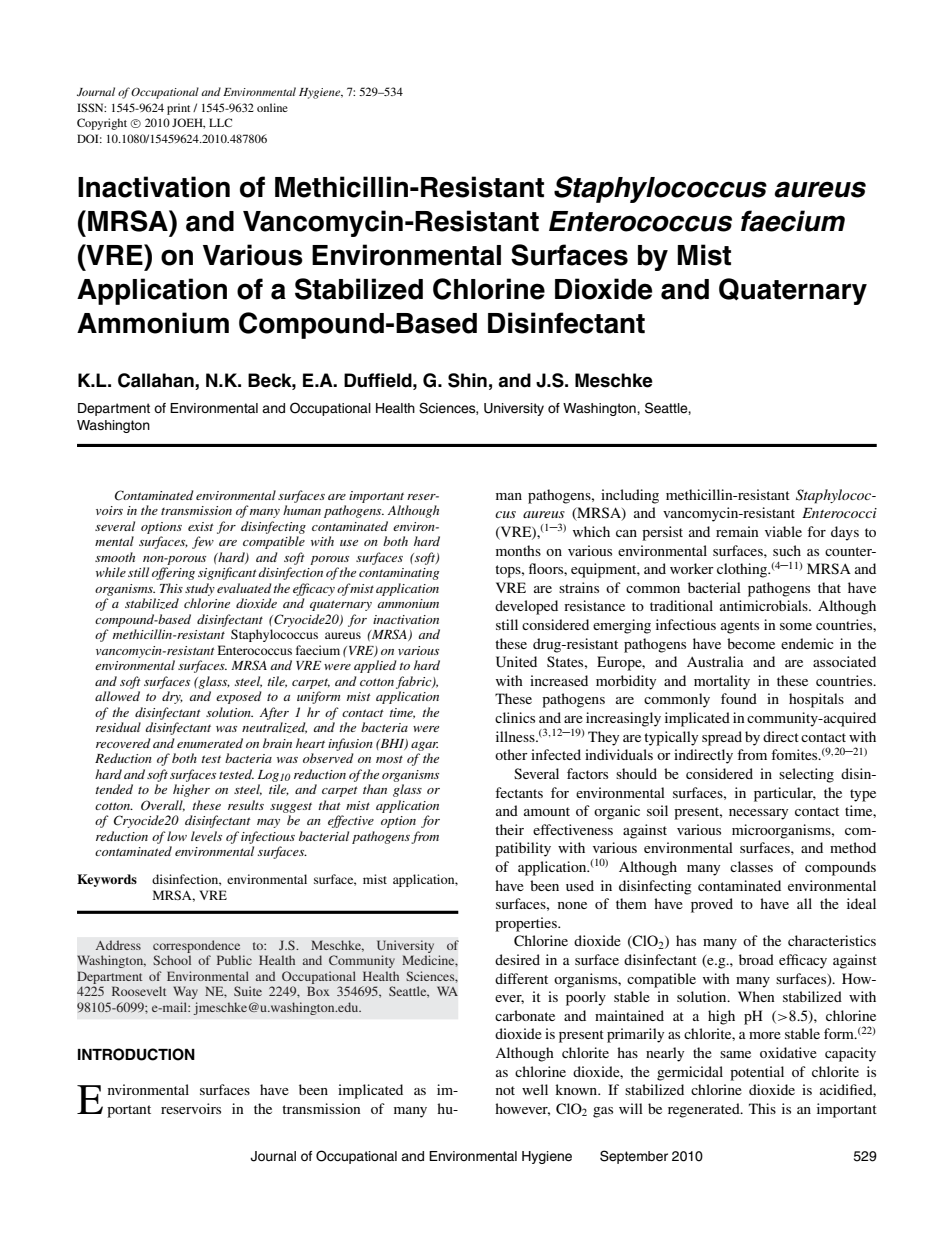 The height and width of the document is (1233, 952). What do you see at coordinates (505, 1090) in the document?
I see `not` at bounding box center [505, 1090].
